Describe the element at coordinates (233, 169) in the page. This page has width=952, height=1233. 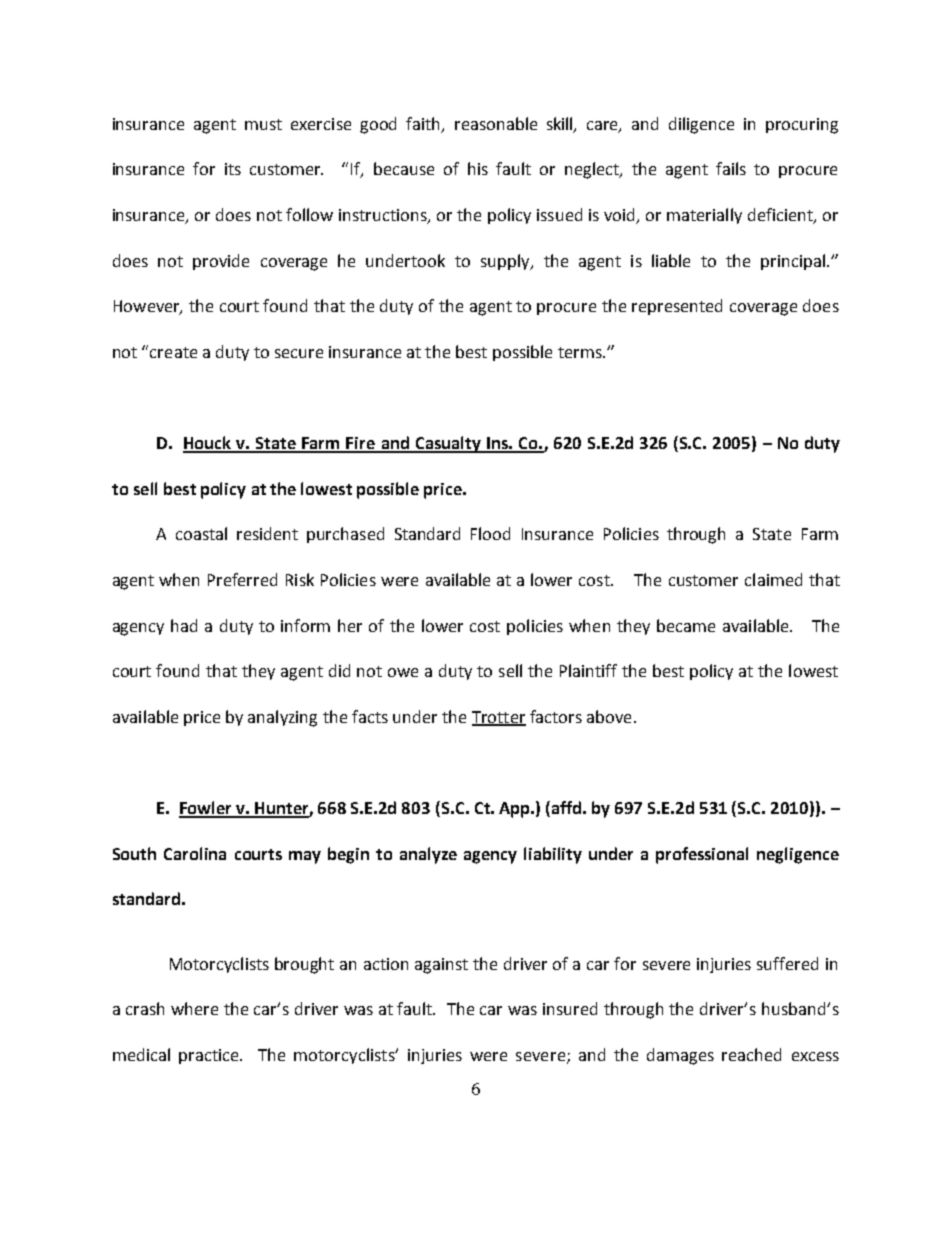
I see `its` at that location.
